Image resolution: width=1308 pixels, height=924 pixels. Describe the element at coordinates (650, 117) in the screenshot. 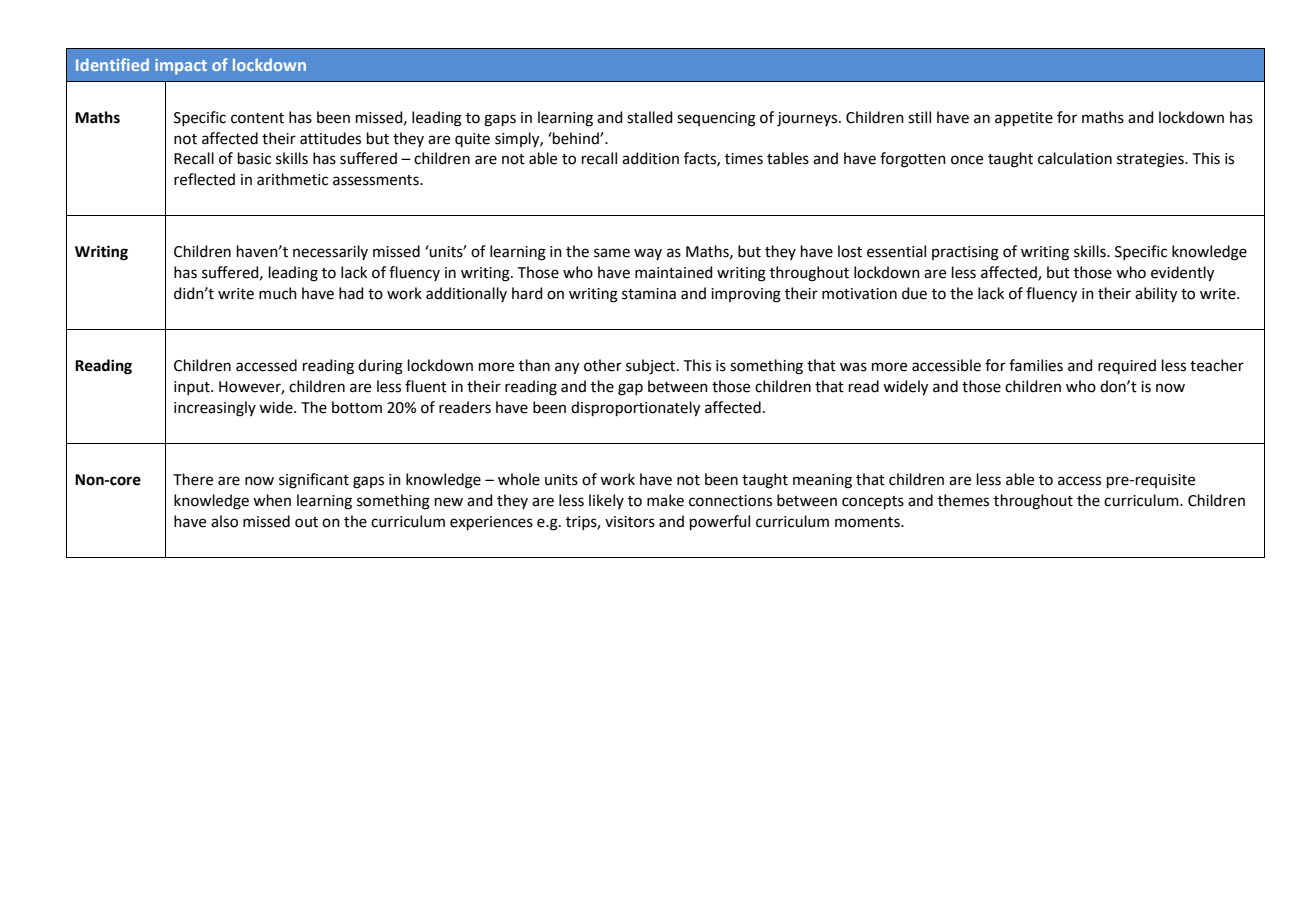

I see `stalled` at that location.
